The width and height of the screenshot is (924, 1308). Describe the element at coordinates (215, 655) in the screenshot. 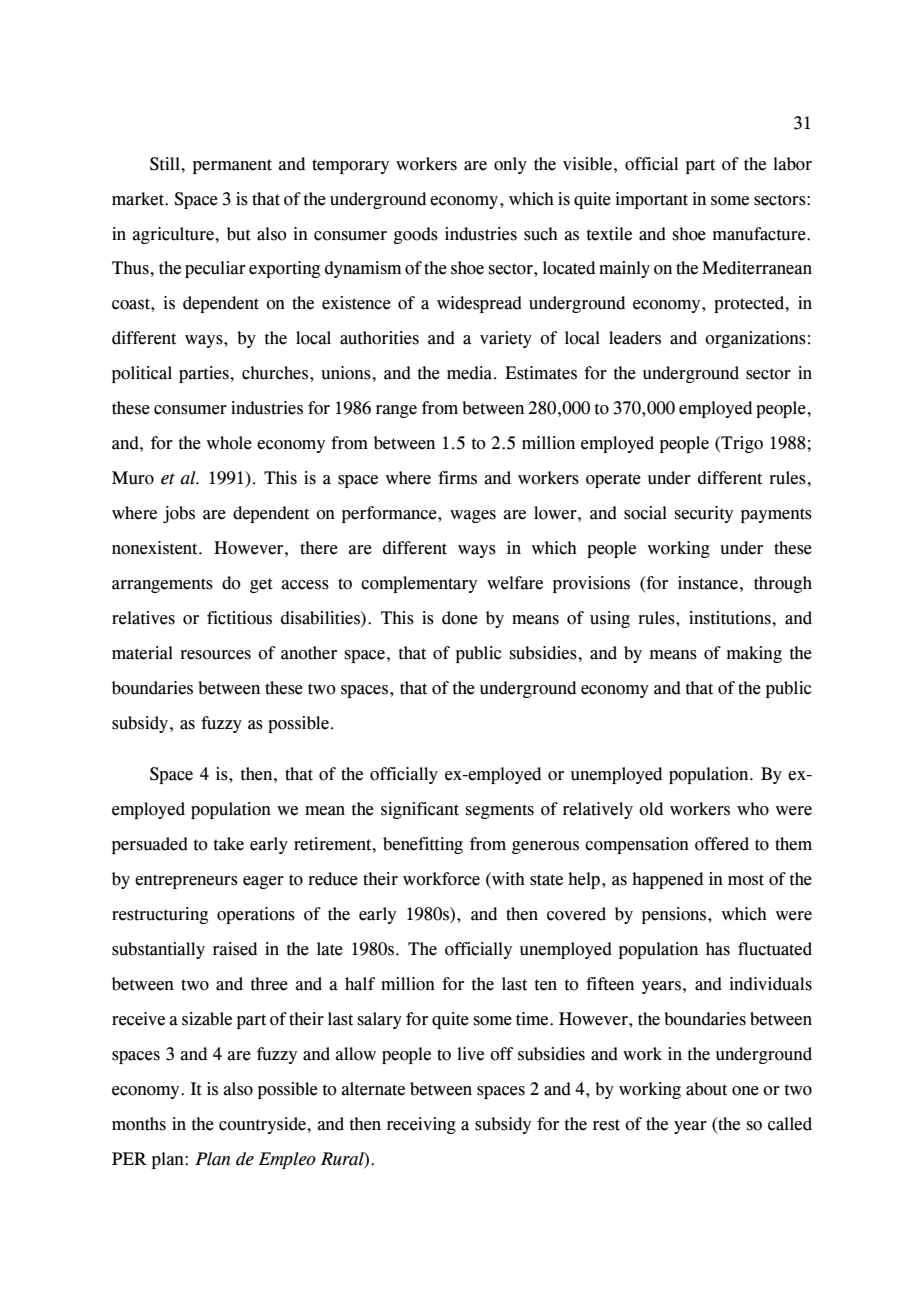

I see `resources` at that location.
